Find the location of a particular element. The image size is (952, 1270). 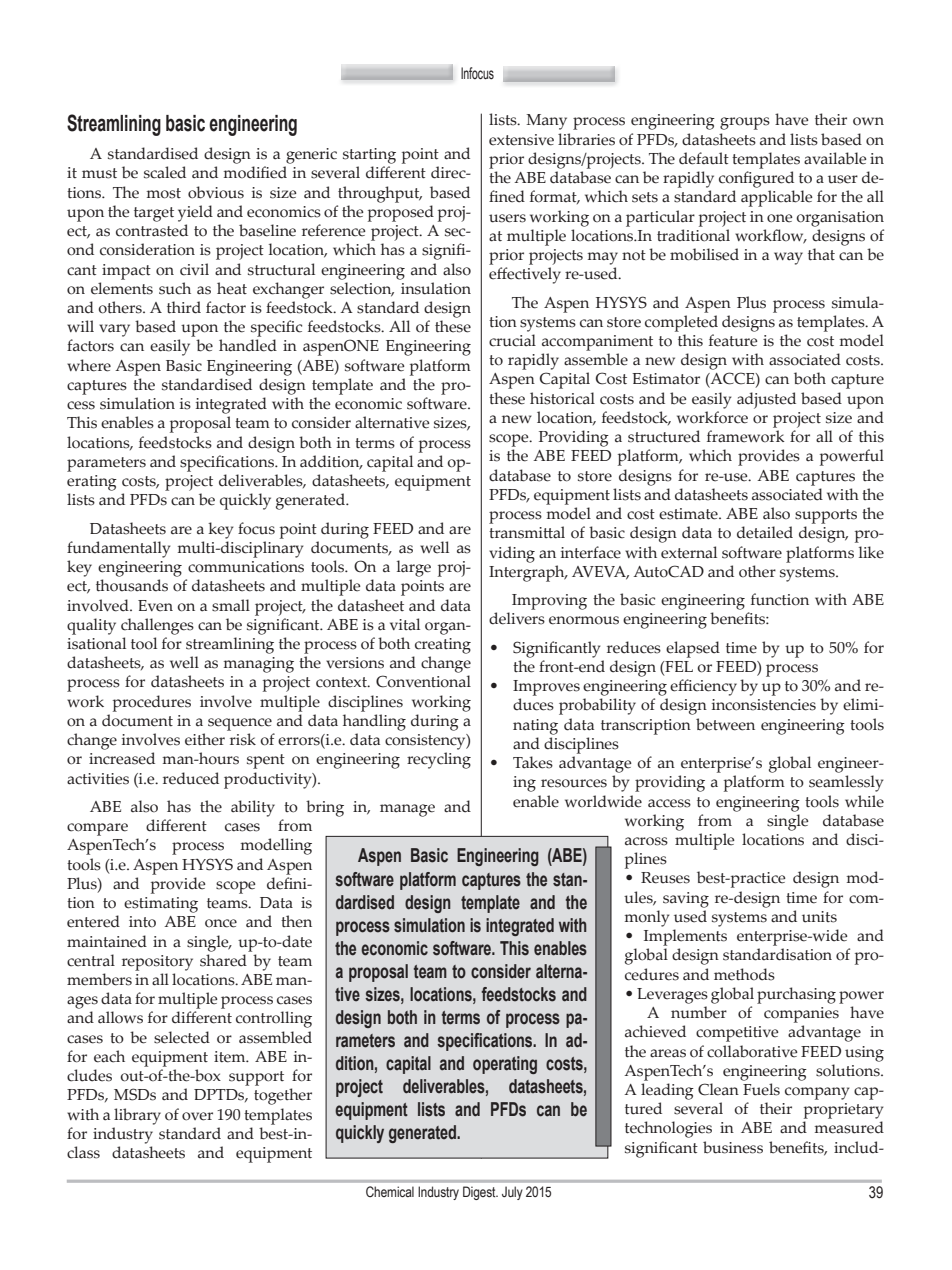

creating is located at coordinates (443, 646).
